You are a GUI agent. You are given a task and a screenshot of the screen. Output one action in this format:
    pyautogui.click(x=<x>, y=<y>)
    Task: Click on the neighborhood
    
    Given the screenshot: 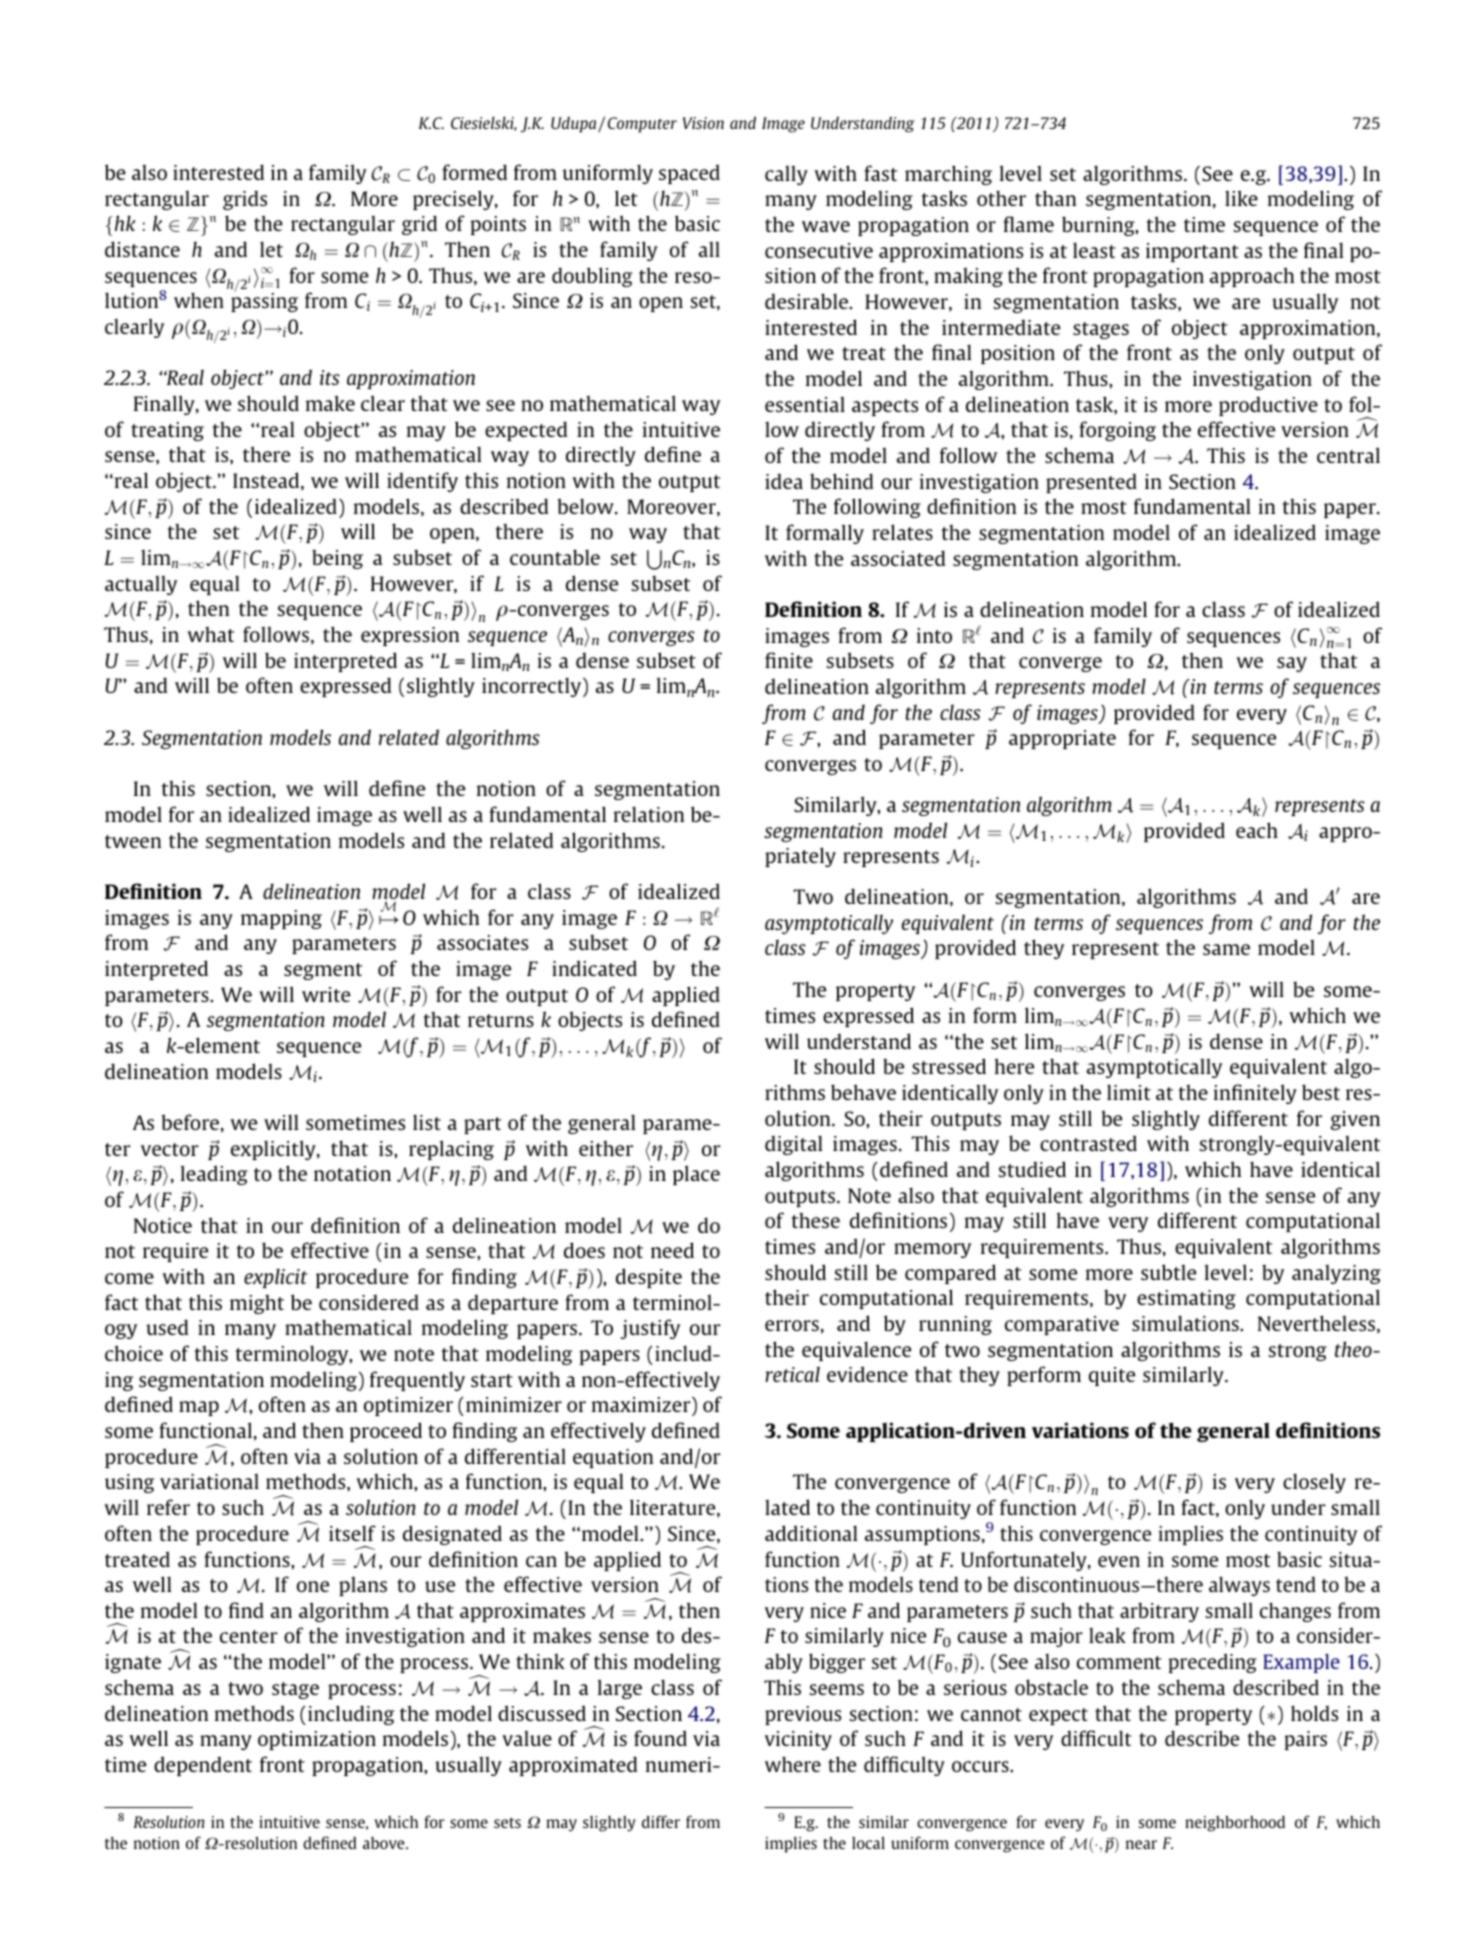 What is the action you would take?
    pyautogui.click(x=1235, y=1823)
